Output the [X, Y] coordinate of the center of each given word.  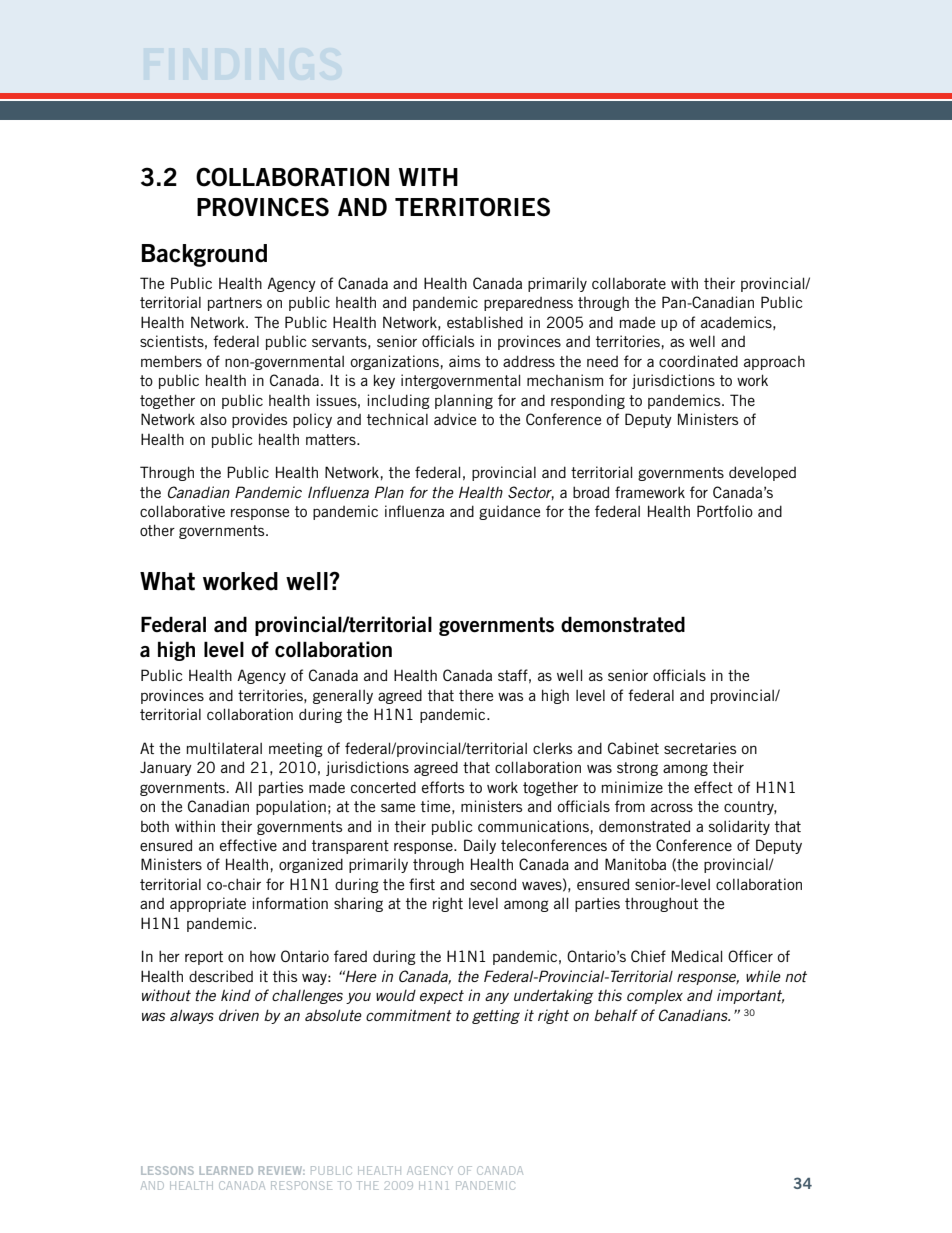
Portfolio [725, 511]
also [213, 419]
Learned [226, 1170]
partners [235, 304]
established [485, 322]
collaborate [629, 283]
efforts [443, 787]
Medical [697, 956]
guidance [509, 512]
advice [455, 419]
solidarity [739, 827]
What [167, 581]
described [221, 976]
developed [762, 473]
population [291, 807]
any [497, 998]
